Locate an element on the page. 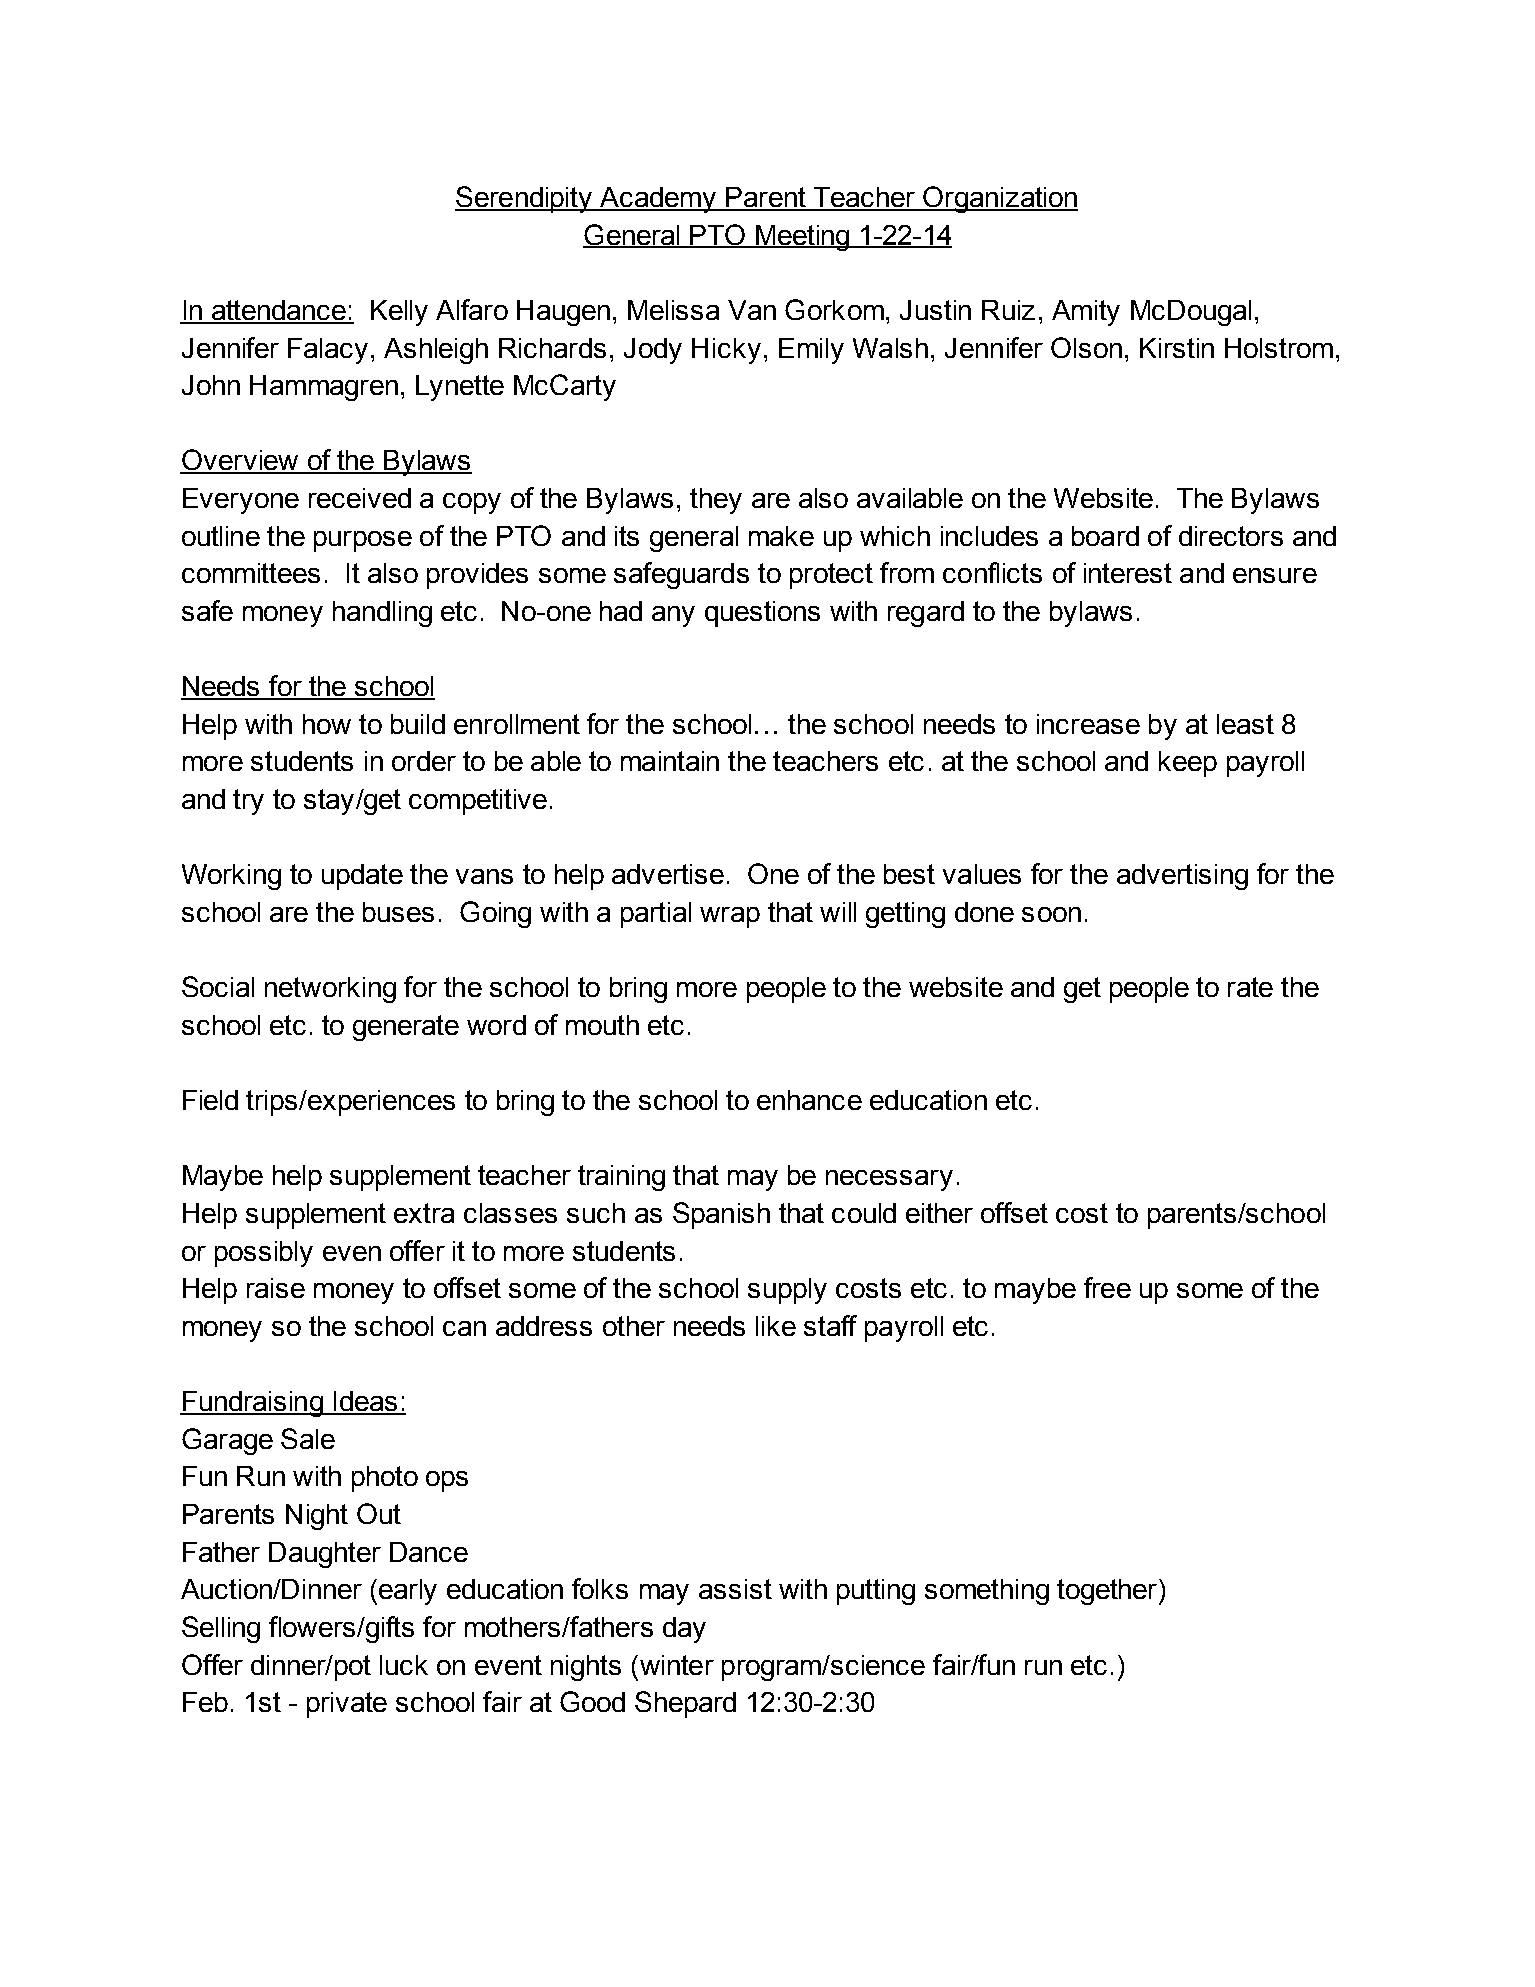 The image size is (1535, 1987). Meeting is located at coordinates (802, 238).
